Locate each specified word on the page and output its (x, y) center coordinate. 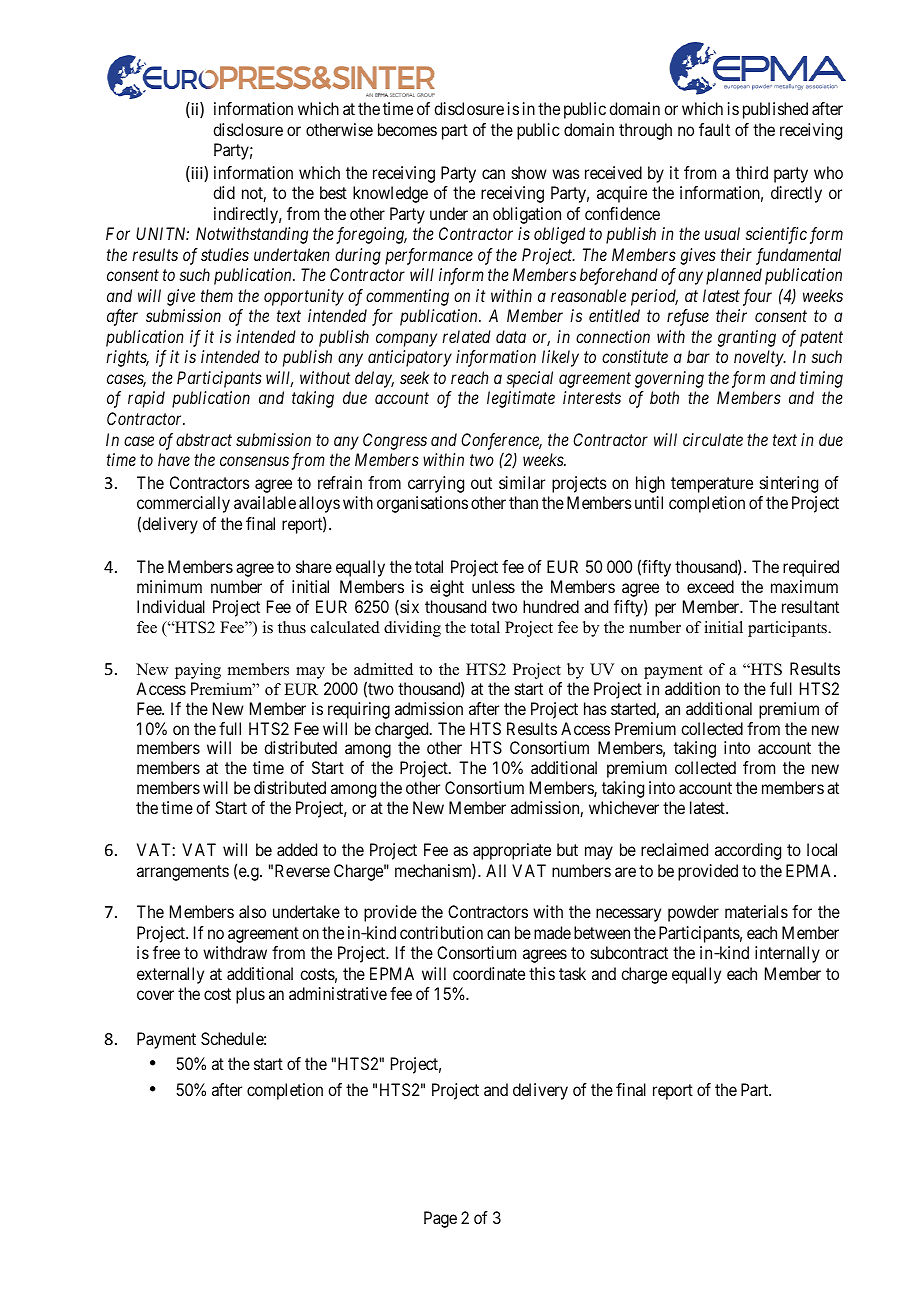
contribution (441, 932)
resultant (810, 606)
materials (756, 911)
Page (440, 1219)
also (252, 911)
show (529, 172)
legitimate (521, 399)
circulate (713, 439)
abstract (204, 439)
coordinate (489, 973)
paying (198, 671)
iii (197, 174)
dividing (412, 629)
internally (787, 954)
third (752, 172)
